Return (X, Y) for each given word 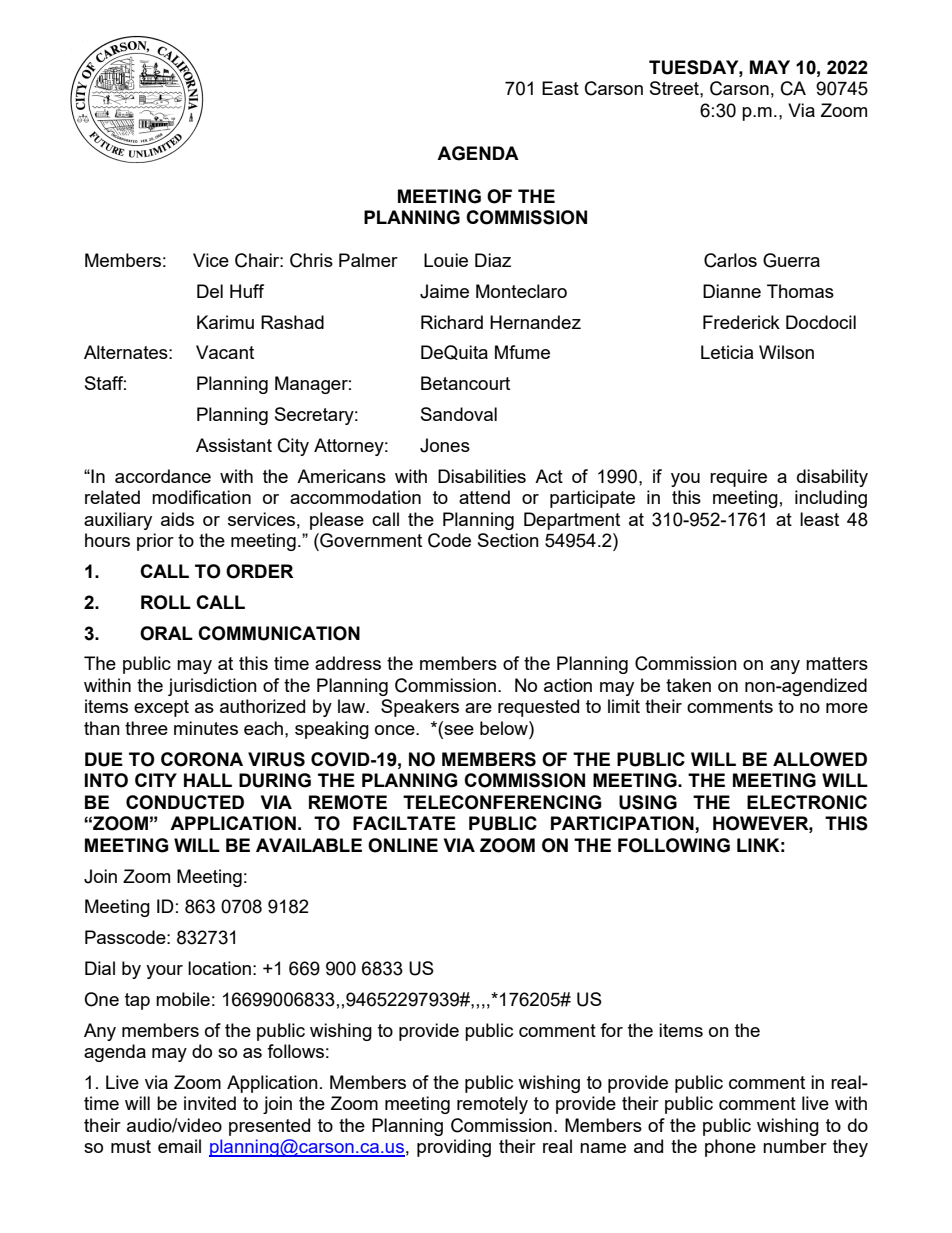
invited (210, 1103)
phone (730, 1148)
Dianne (732, 291)
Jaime (444, 291)
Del (210, 291)
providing (454, 1148)
